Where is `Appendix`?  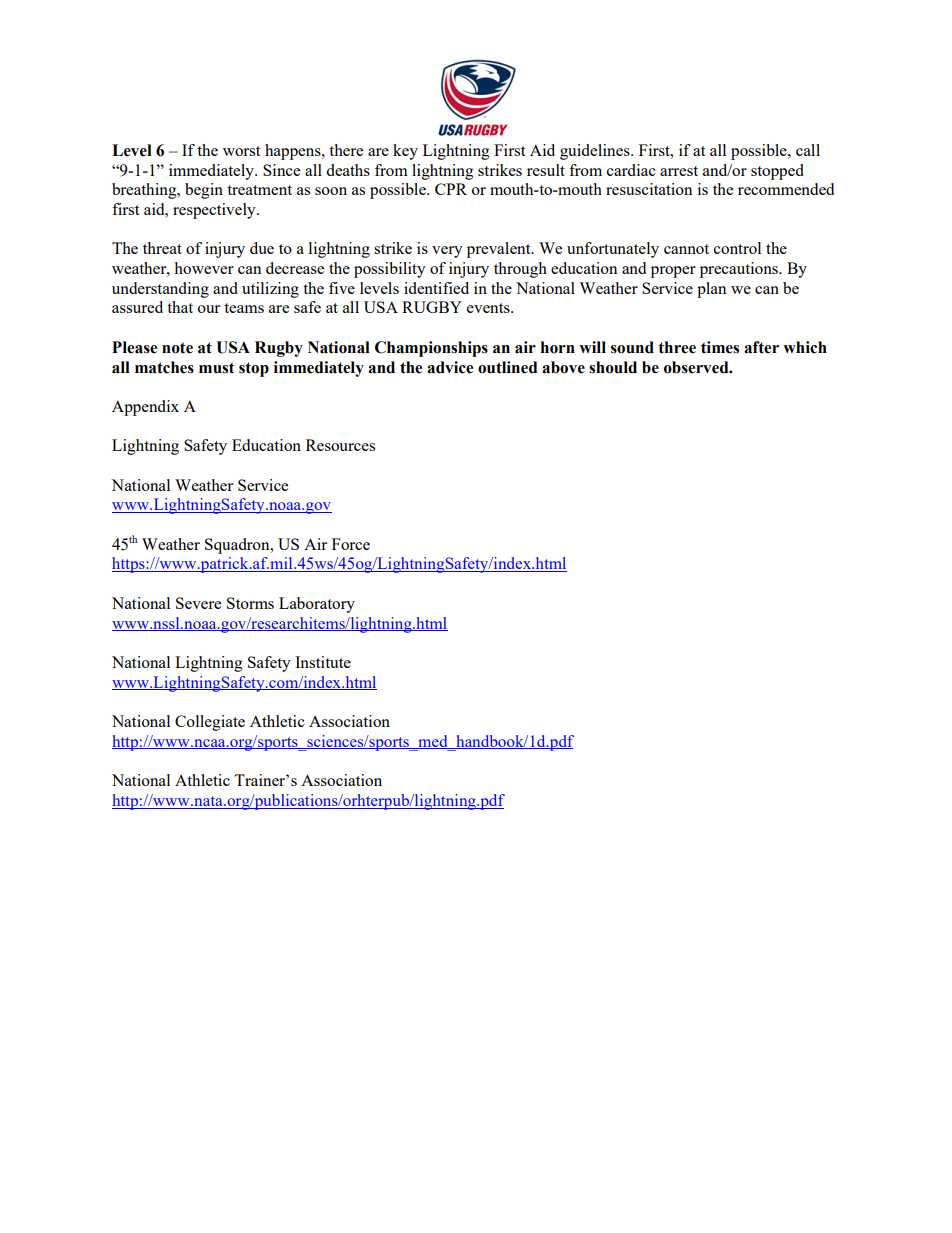 Appendix is located at coordinates (145, 408).
